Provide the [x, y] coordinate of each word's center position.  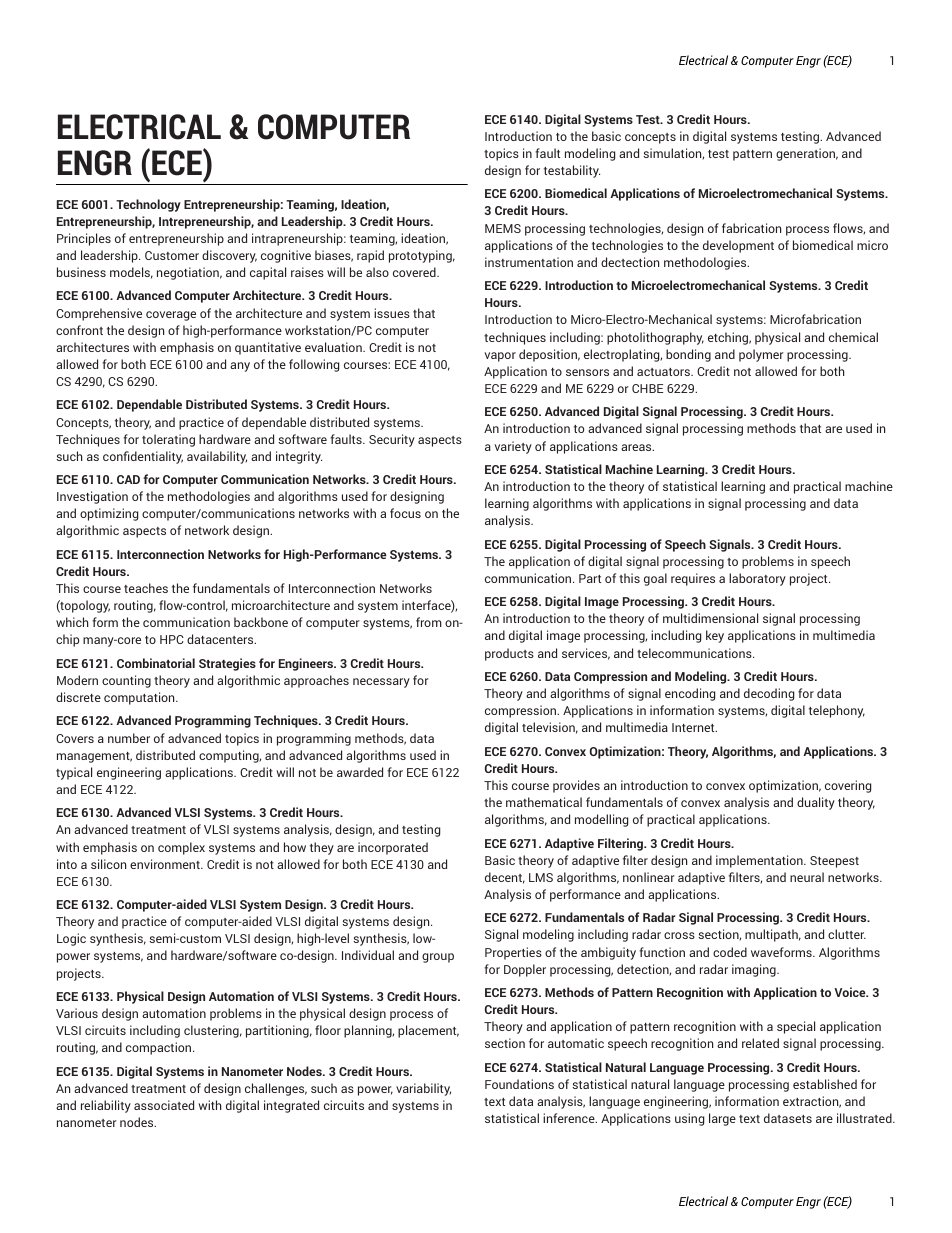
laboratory [757, 579]
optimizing [109, 514]
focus [405, 513]
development [738, 246]
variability [423, 1089]
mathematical [544, 802]
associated [164, 1105]
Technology [148, 205]
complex [181, 848]
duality [816, 803]
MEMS [503, 228]
